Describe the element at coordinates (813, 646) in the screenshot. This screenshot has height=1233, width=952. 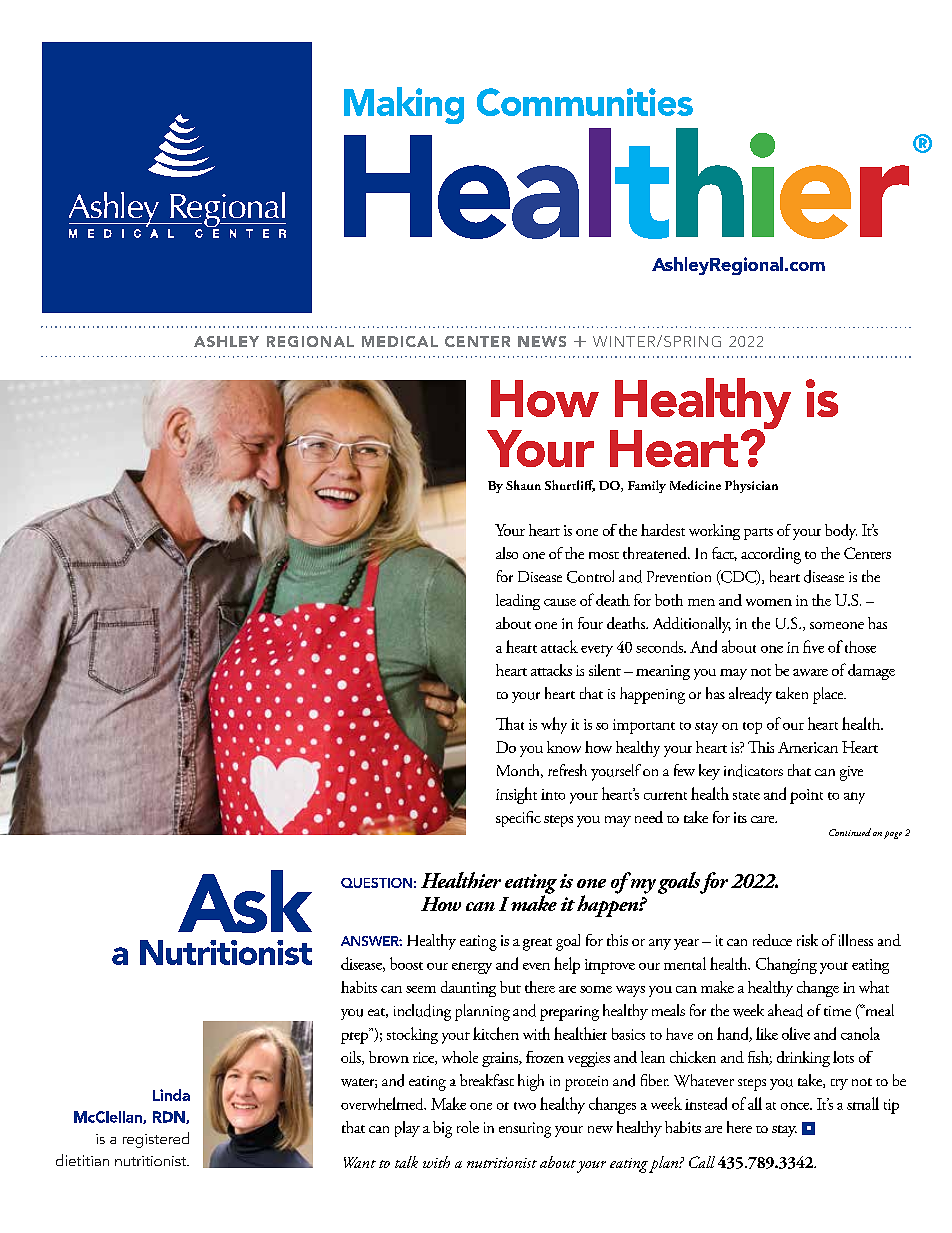
I see `five` at that location.
